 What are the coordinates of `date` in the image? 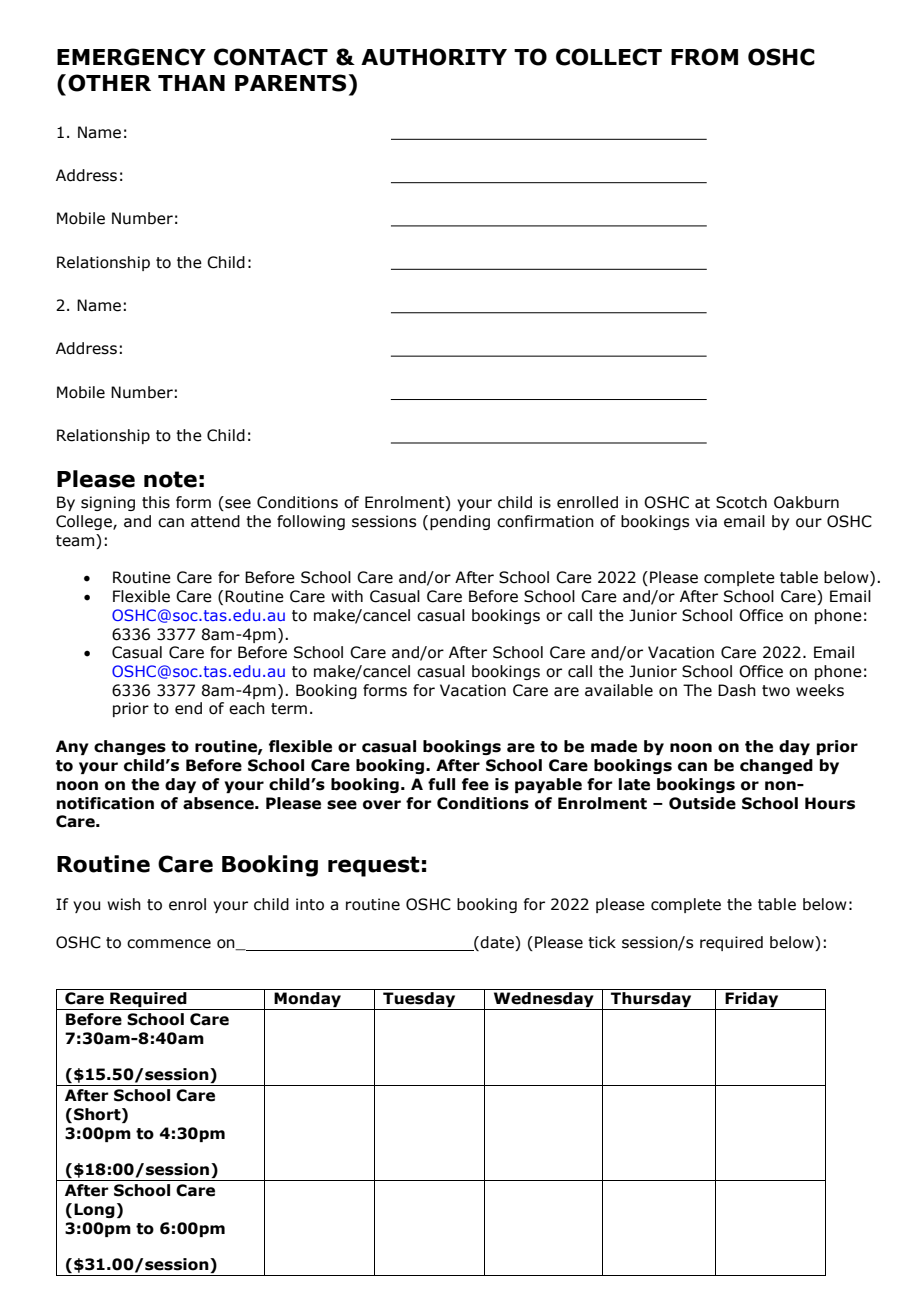 It's located at (498, 943).
